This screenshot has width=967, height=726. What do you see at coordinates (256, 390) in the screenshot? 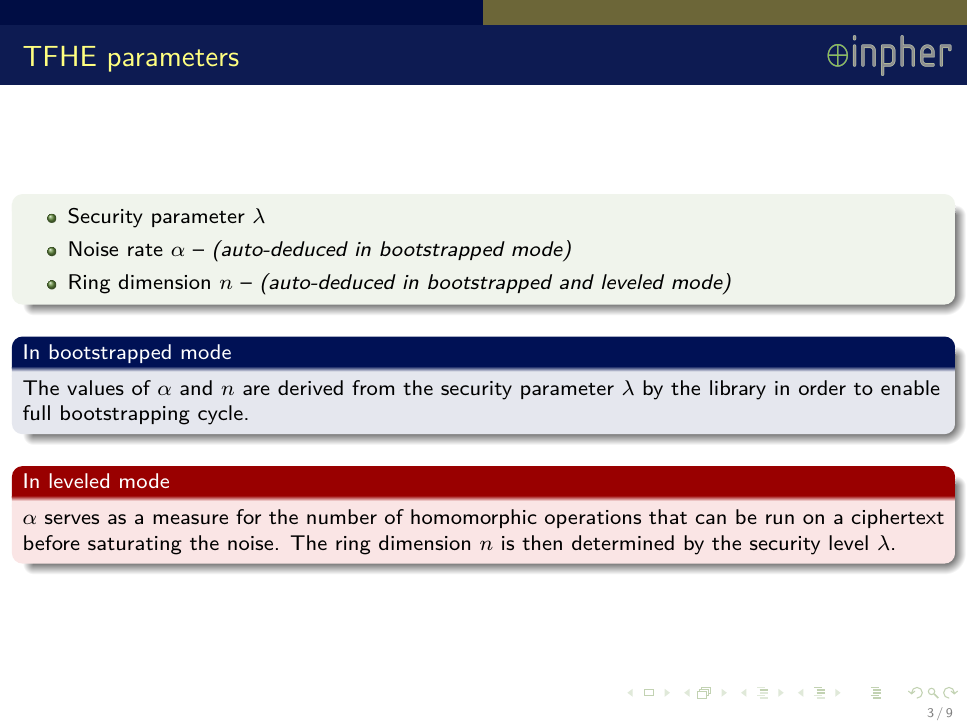
I see `are` at bounding box center [256, 390].
